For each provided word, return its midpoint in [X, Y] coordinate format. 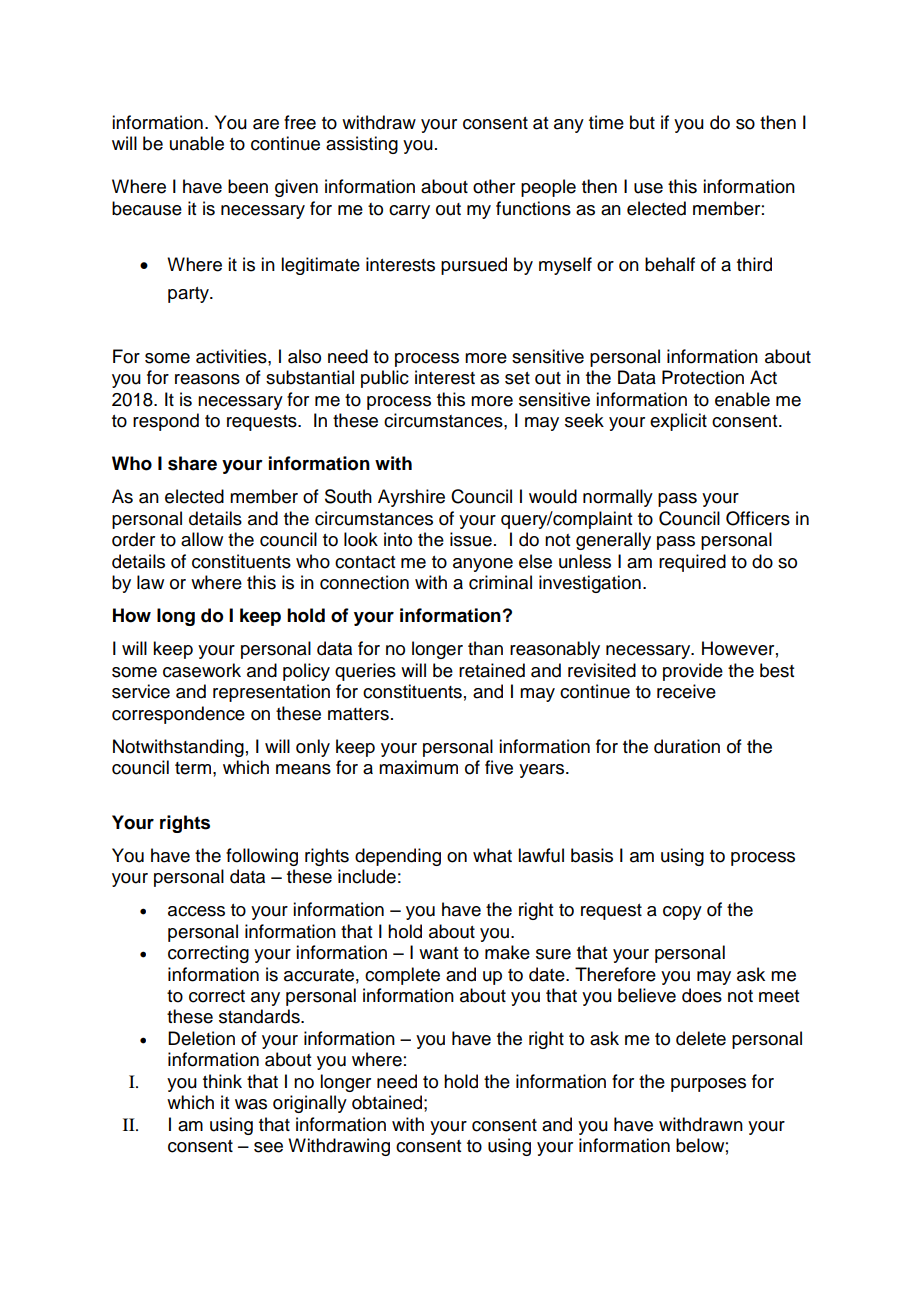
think [222, 1081]
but [642, 122]
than [485, 648]
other [494, 186]
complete [402, 976]
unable [197, 143]
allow [202, 539]
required [692, 563]
